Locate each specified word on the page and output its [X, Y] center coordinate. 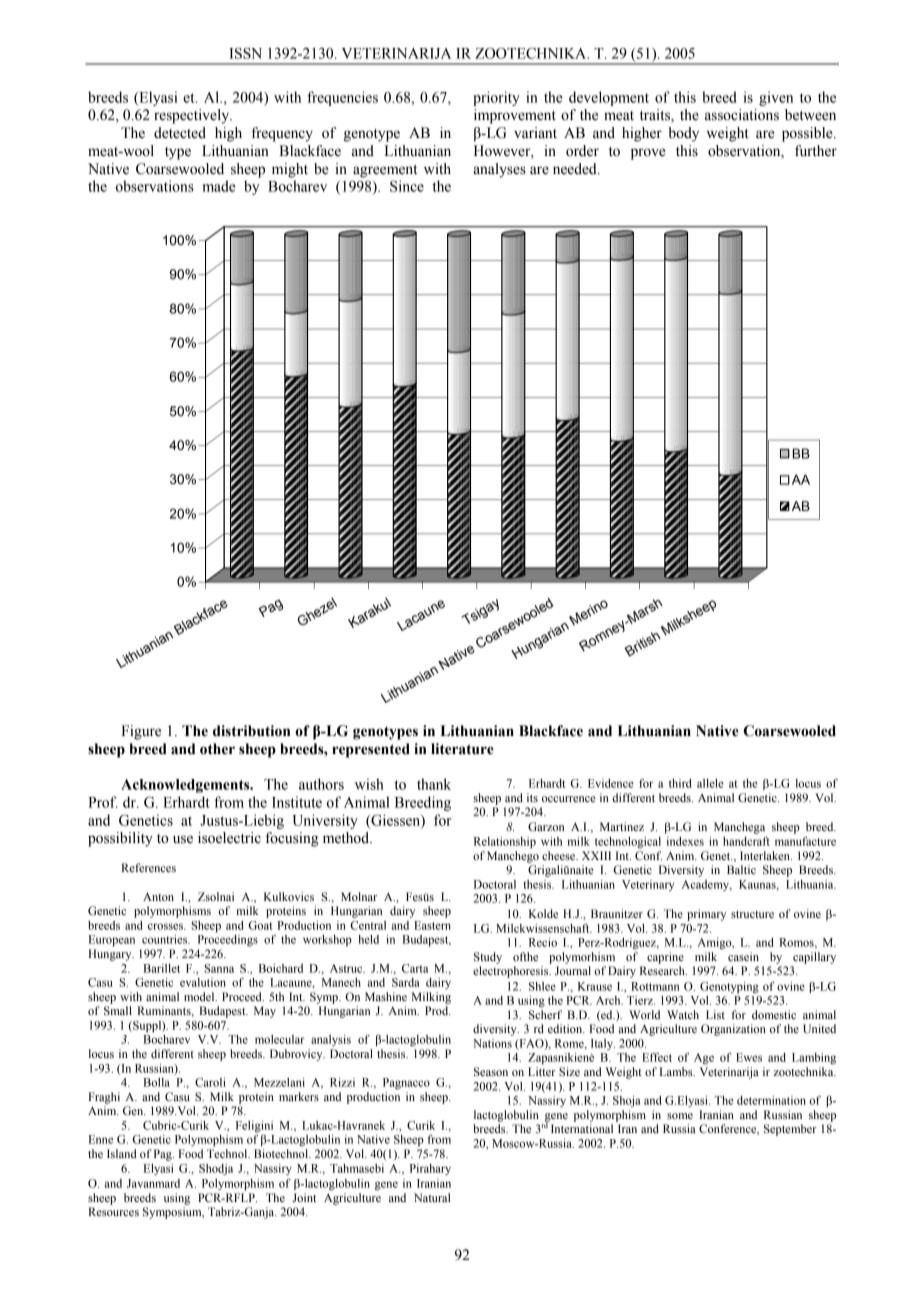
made [219, 186]
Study [488, 958]
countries [166, 939]
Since [407, 186]
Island [122, 1153]
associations [742, 115]
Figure [141, 732]
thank [434, 784]
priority [496, 98]
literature [462, 749]
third [680, 783]
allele [710, 783]
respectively [193, 116]
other [217, 749]
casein [743, 956]
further [816, 151]
